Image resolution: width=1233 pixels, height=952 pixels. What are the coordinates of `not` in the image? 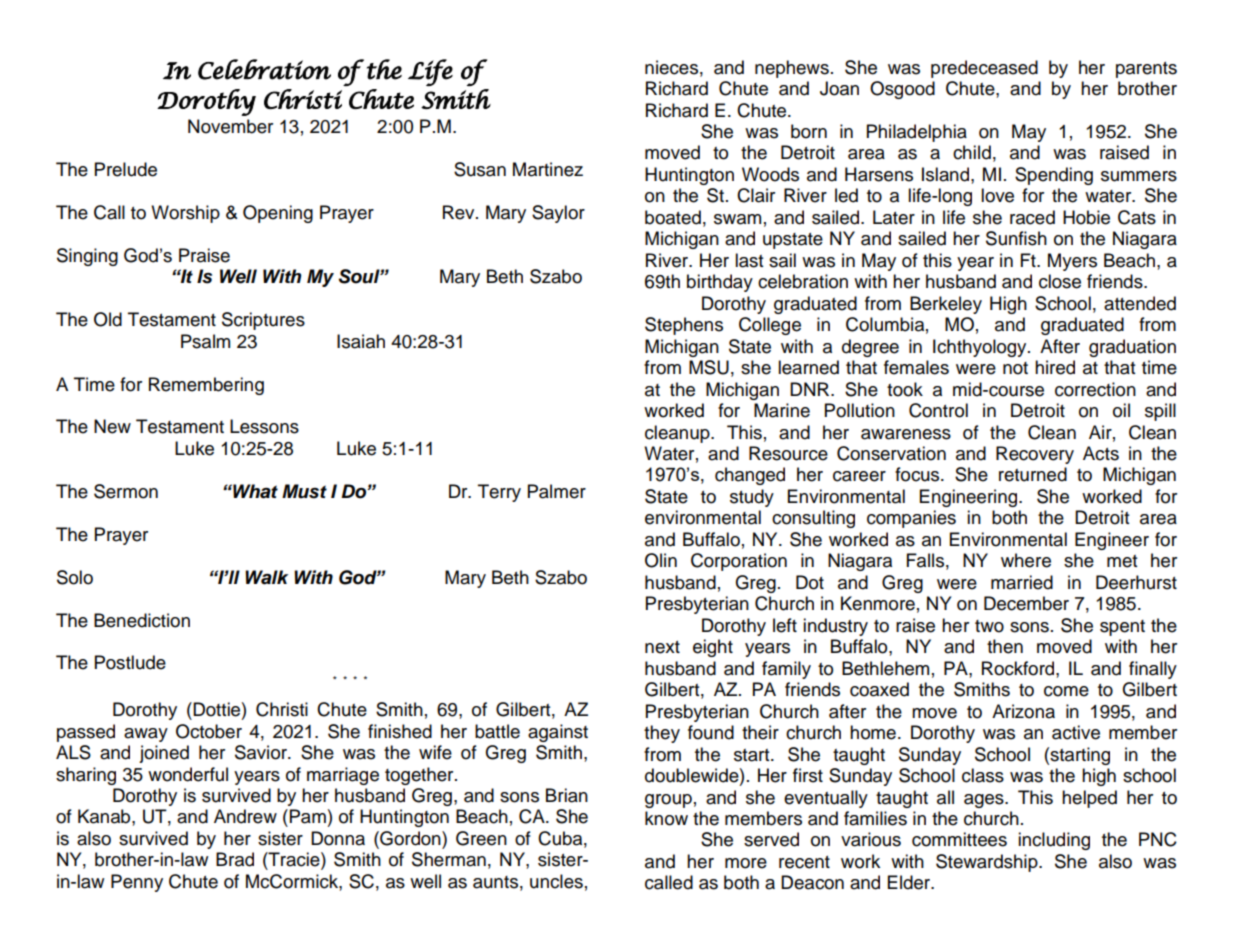 It's located at (1015, 368).
